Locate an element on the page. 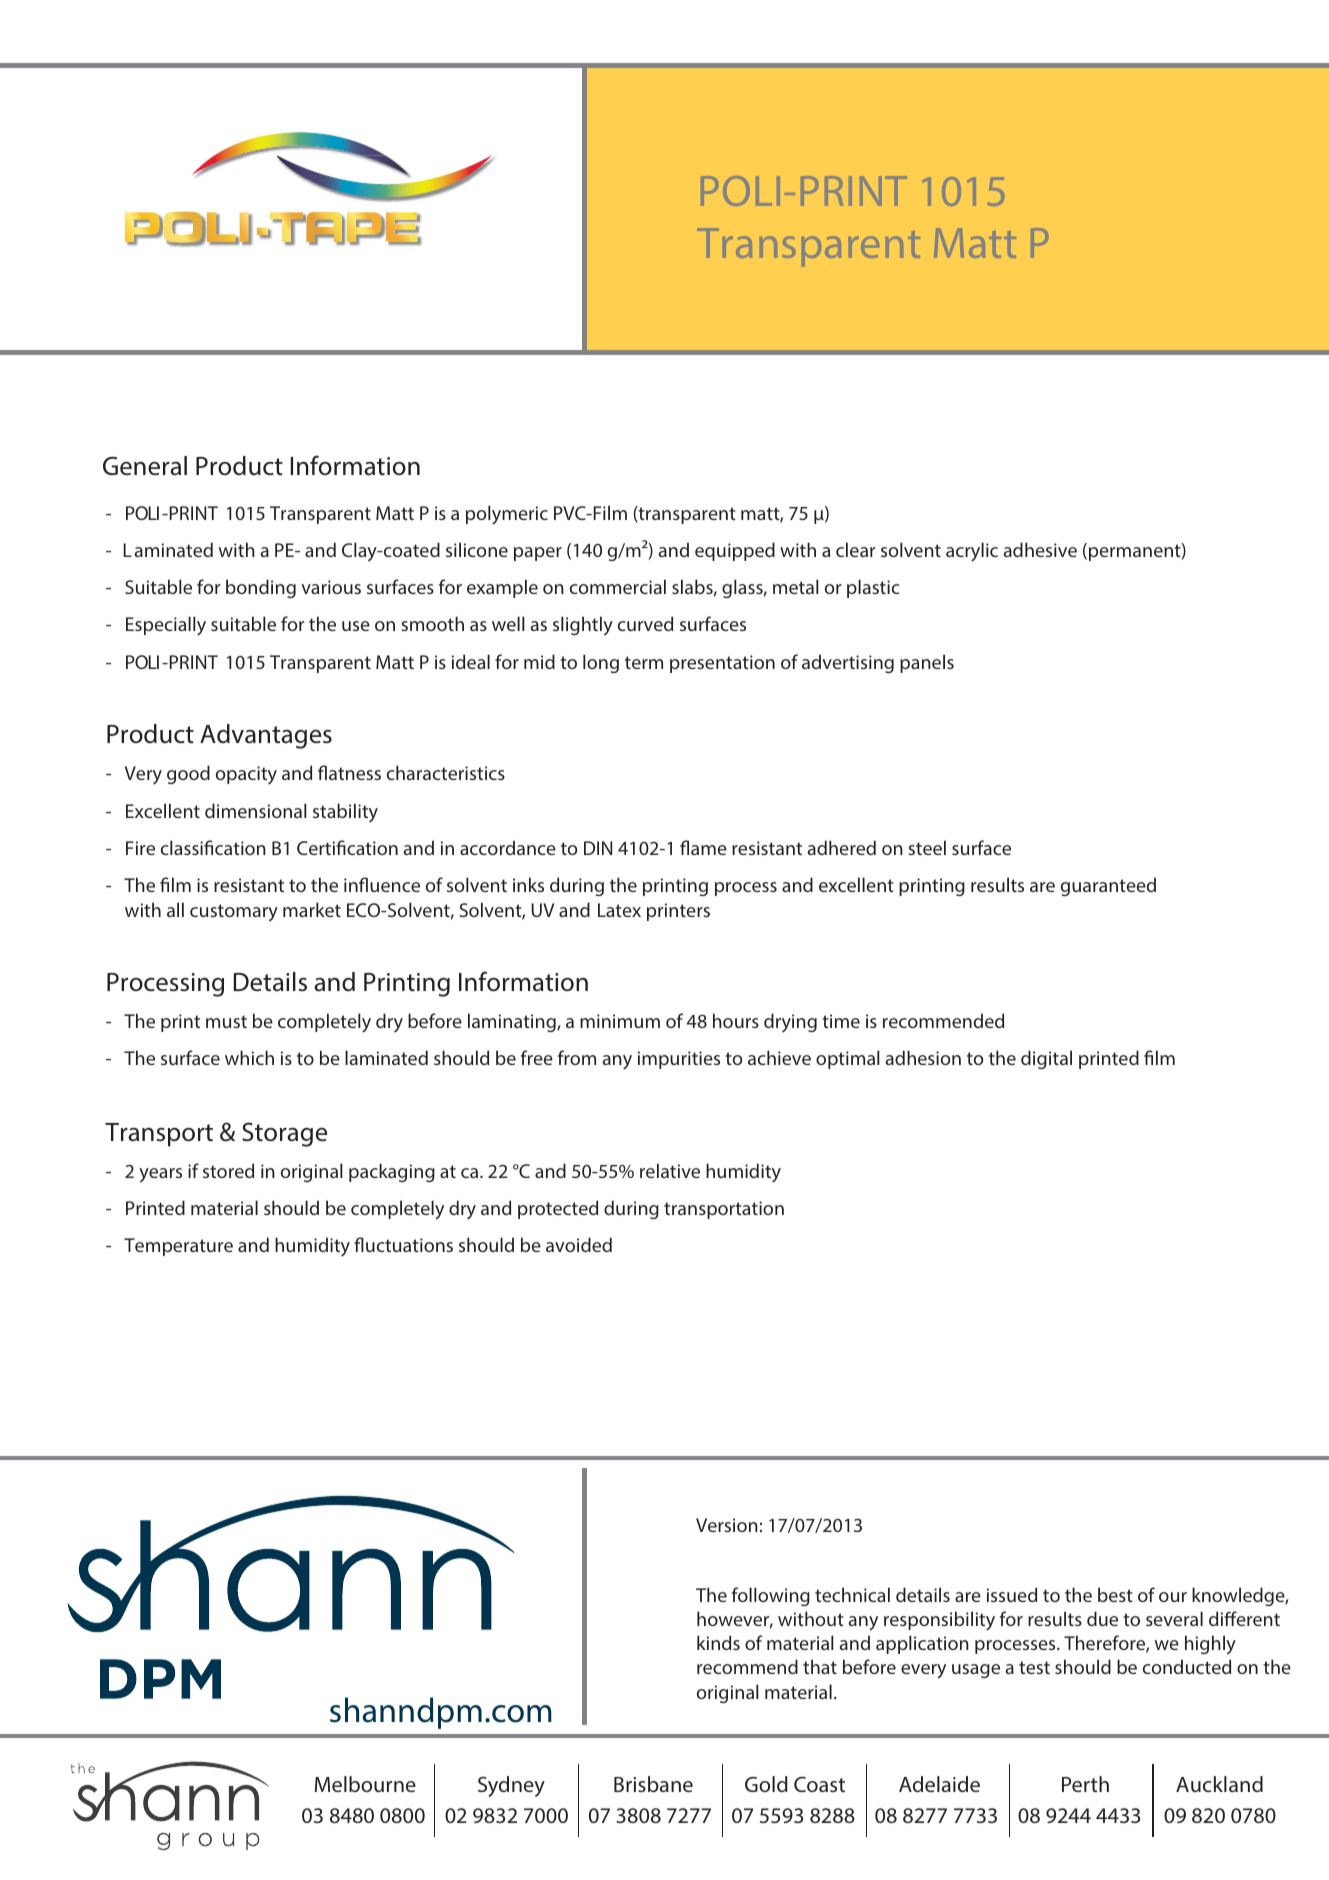 Image resolution: width=1329 pixels, height=1880 pixels. Melbourne is located at coordinates (365, 1784).
